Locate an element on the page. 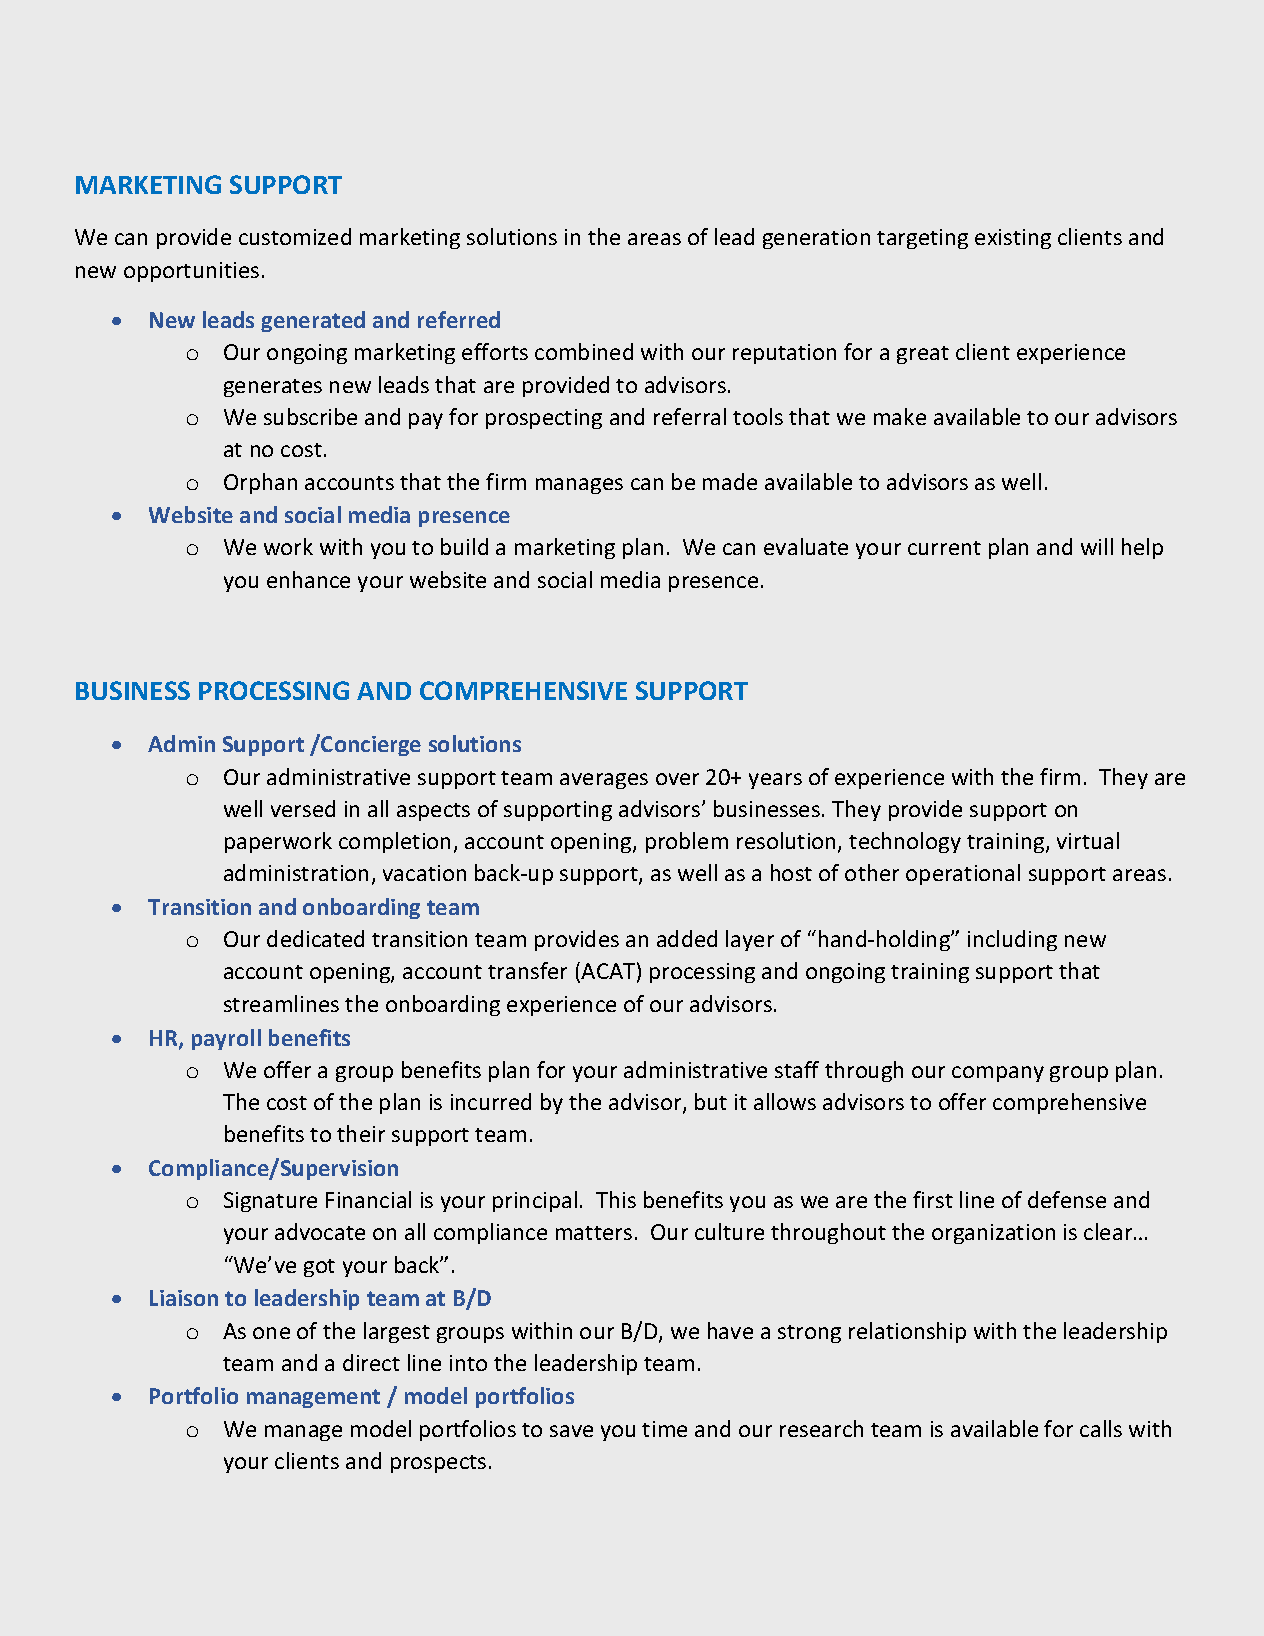  will is located at coordinates (1097, 546).
